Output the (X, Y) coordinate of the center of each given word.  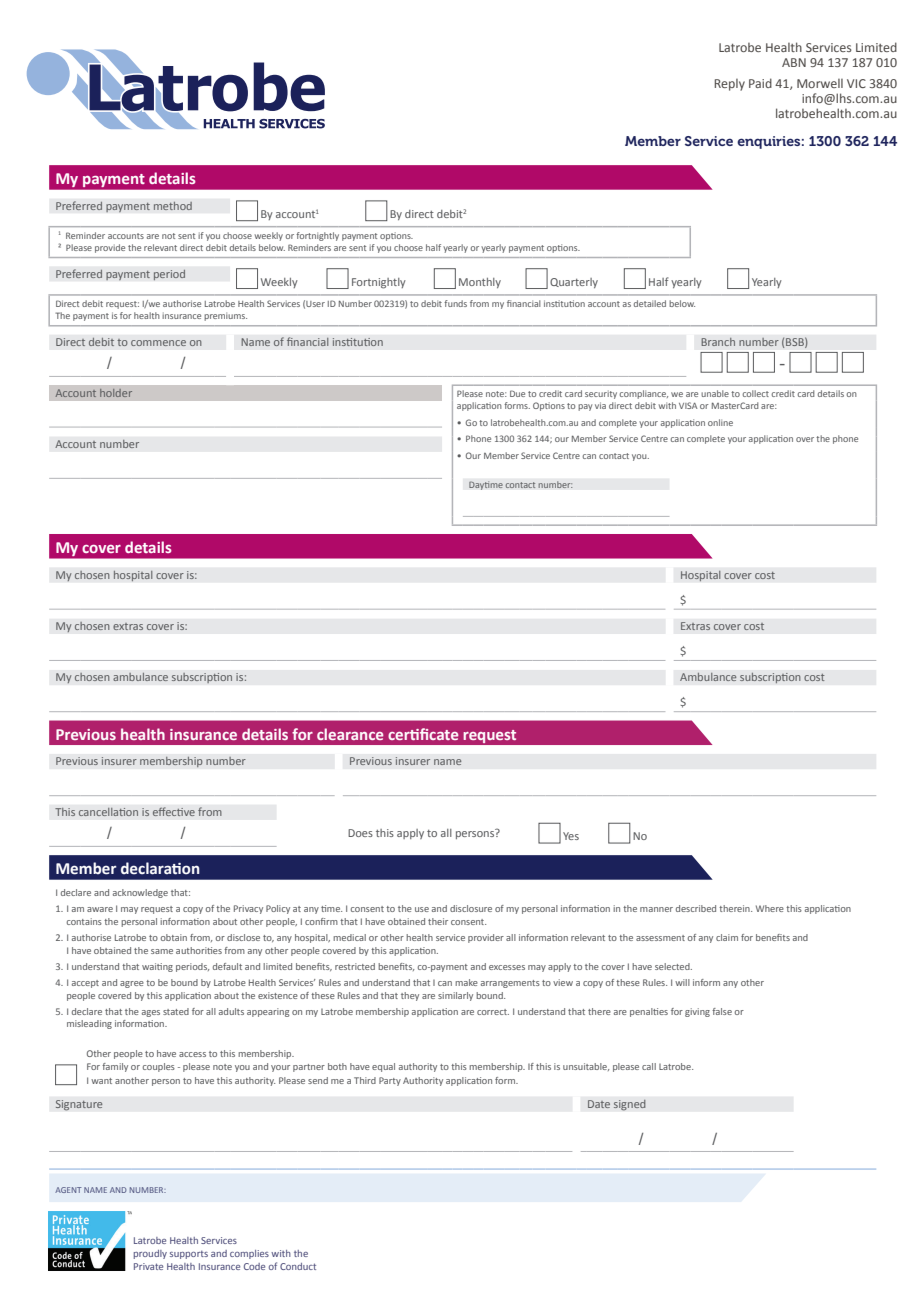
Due (517, 393)
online (720, 422)
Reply (730, 85)
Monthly (480, 283)
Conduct (298, 1266)
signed (629, 1105)
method (173, 205)
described (696, 908)
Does (360, 833)
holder (116, 393)
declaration (160, 868)
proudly (150, 1254)
